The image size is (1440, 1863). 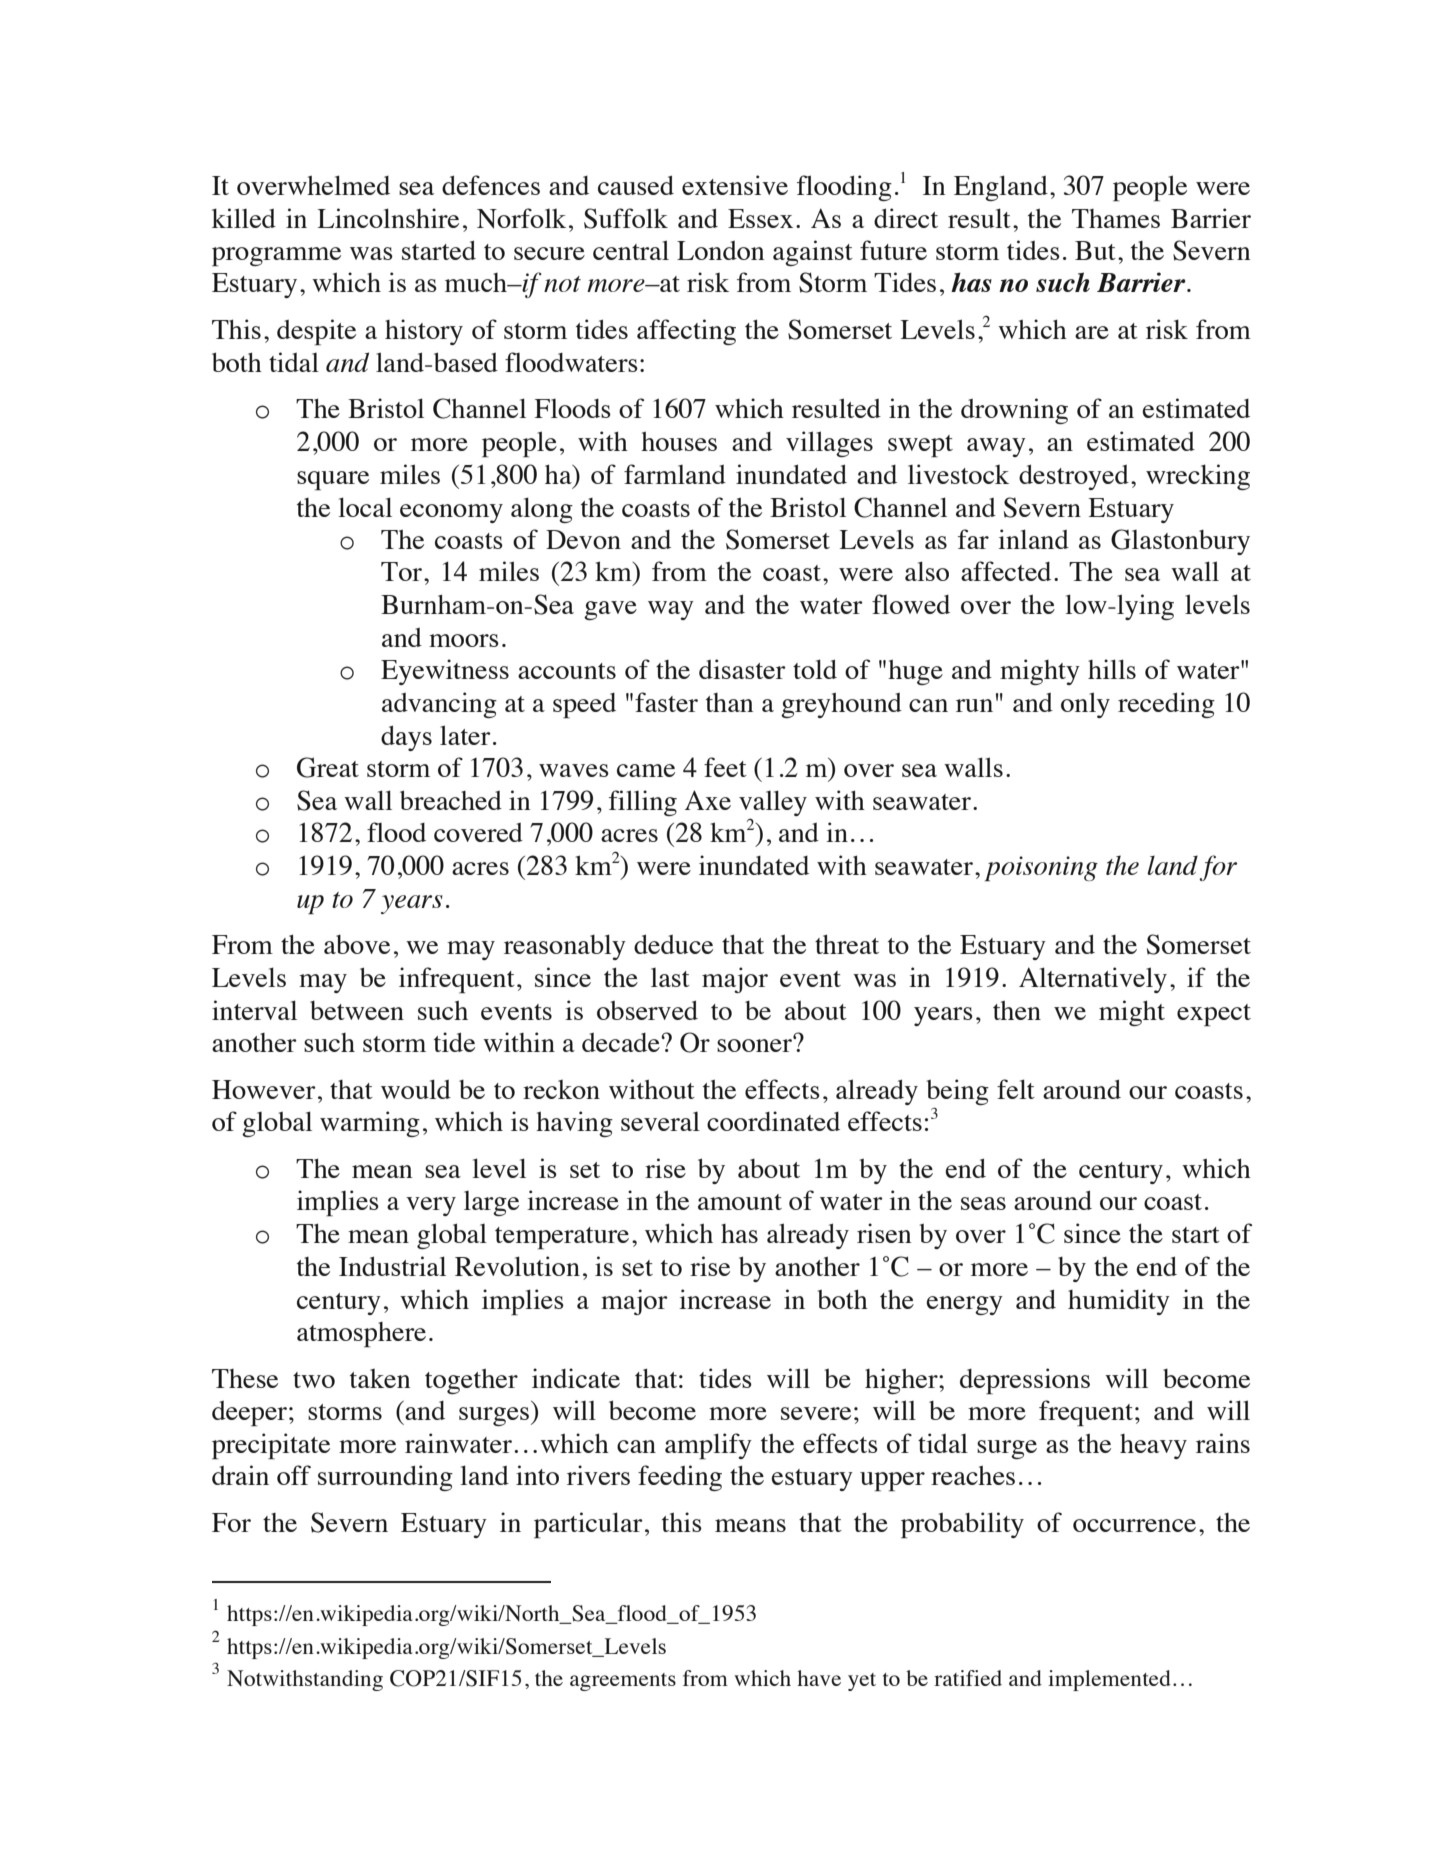 What do you see at coordinates (721, 250) in the screenshot?
I see `London` at bounding box center [721, 250].
